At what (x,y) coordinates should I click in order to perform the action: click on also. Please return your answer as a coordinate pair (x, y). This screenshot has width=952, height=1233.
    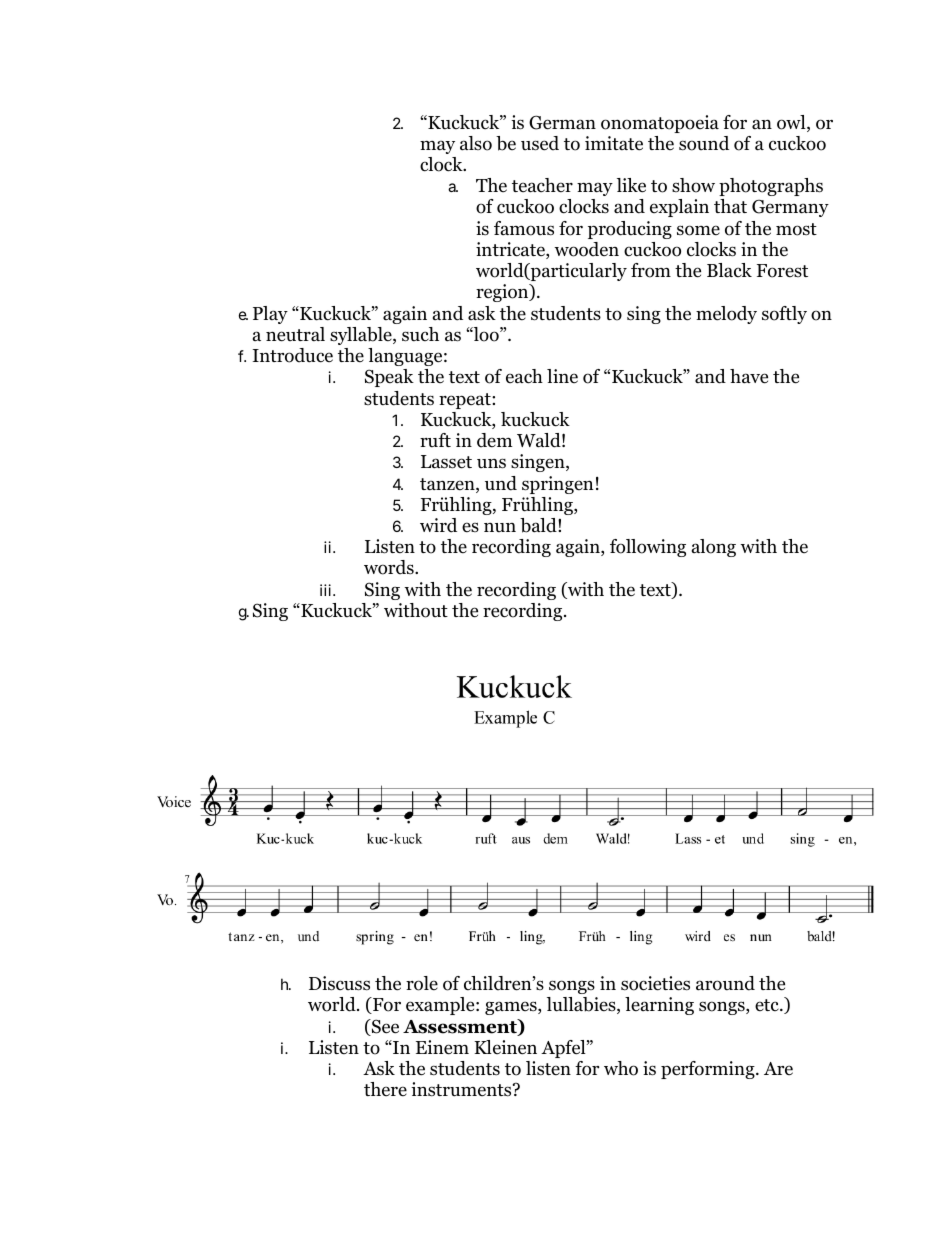
    Looking at the image, I should click on (476, 143).
